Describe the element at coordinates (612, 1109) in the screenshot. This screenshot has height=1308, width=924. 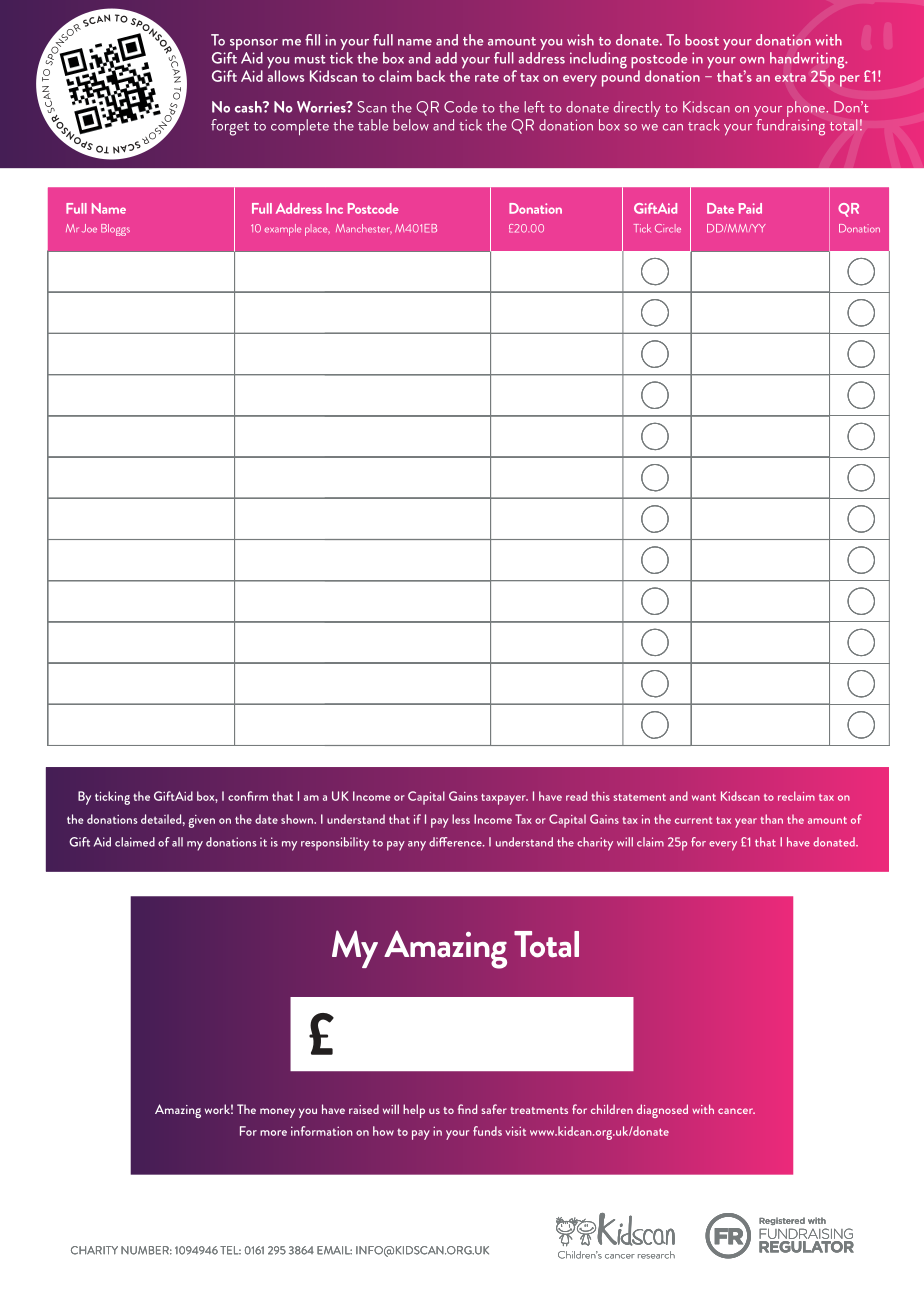
I see `children` at that location.
